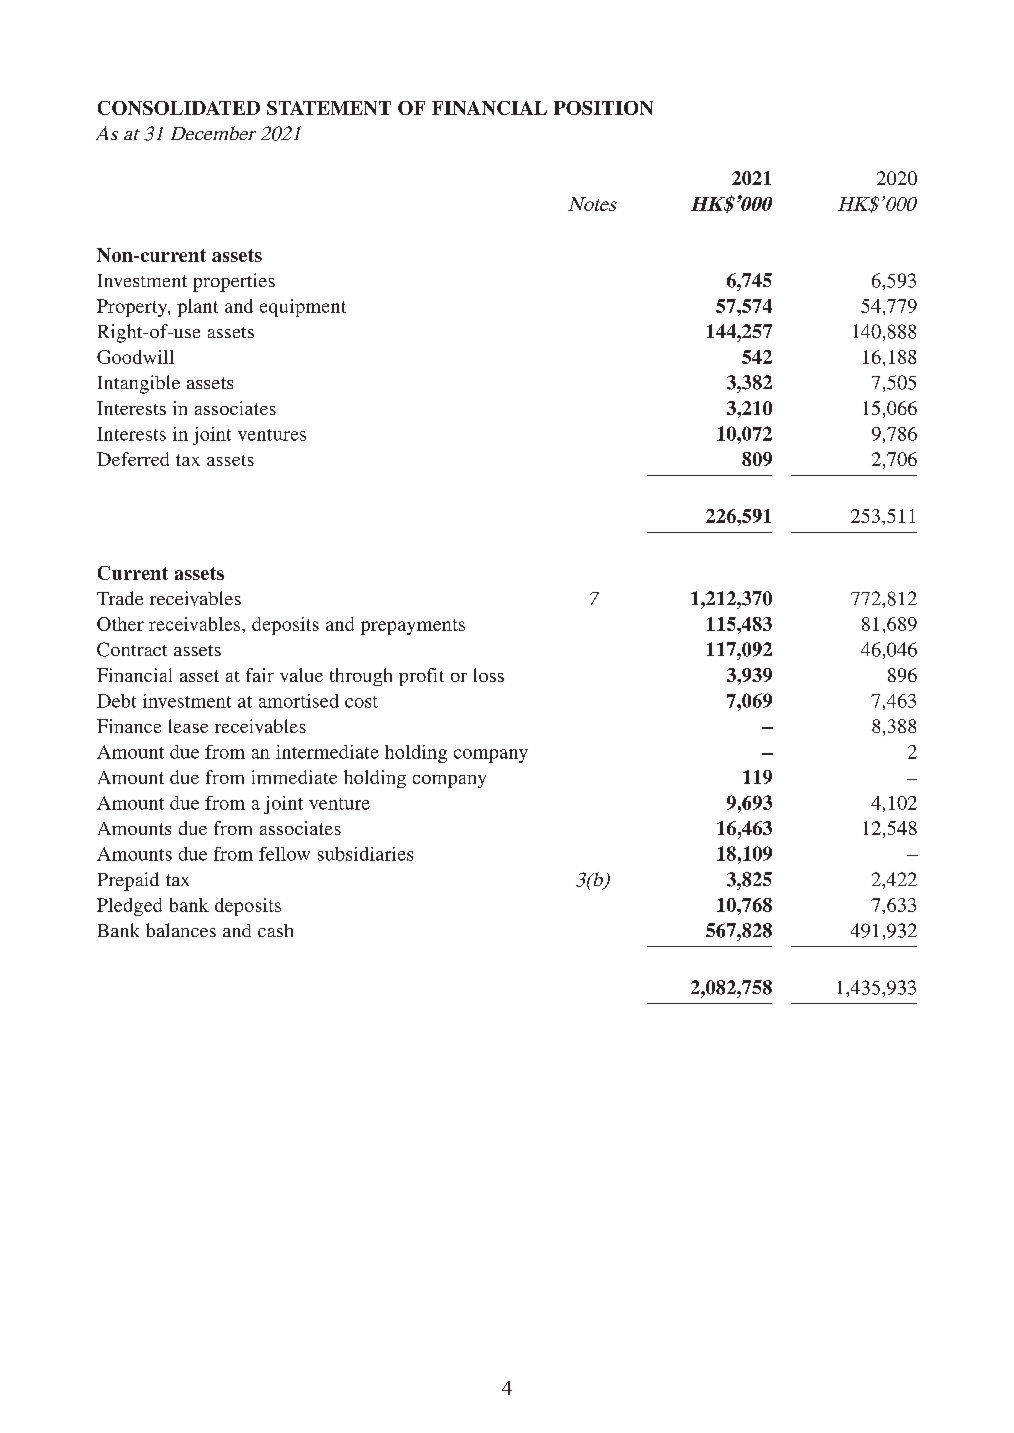 The image size is (1014, 1433). I want to click on POSITION, so click(603, 108).
